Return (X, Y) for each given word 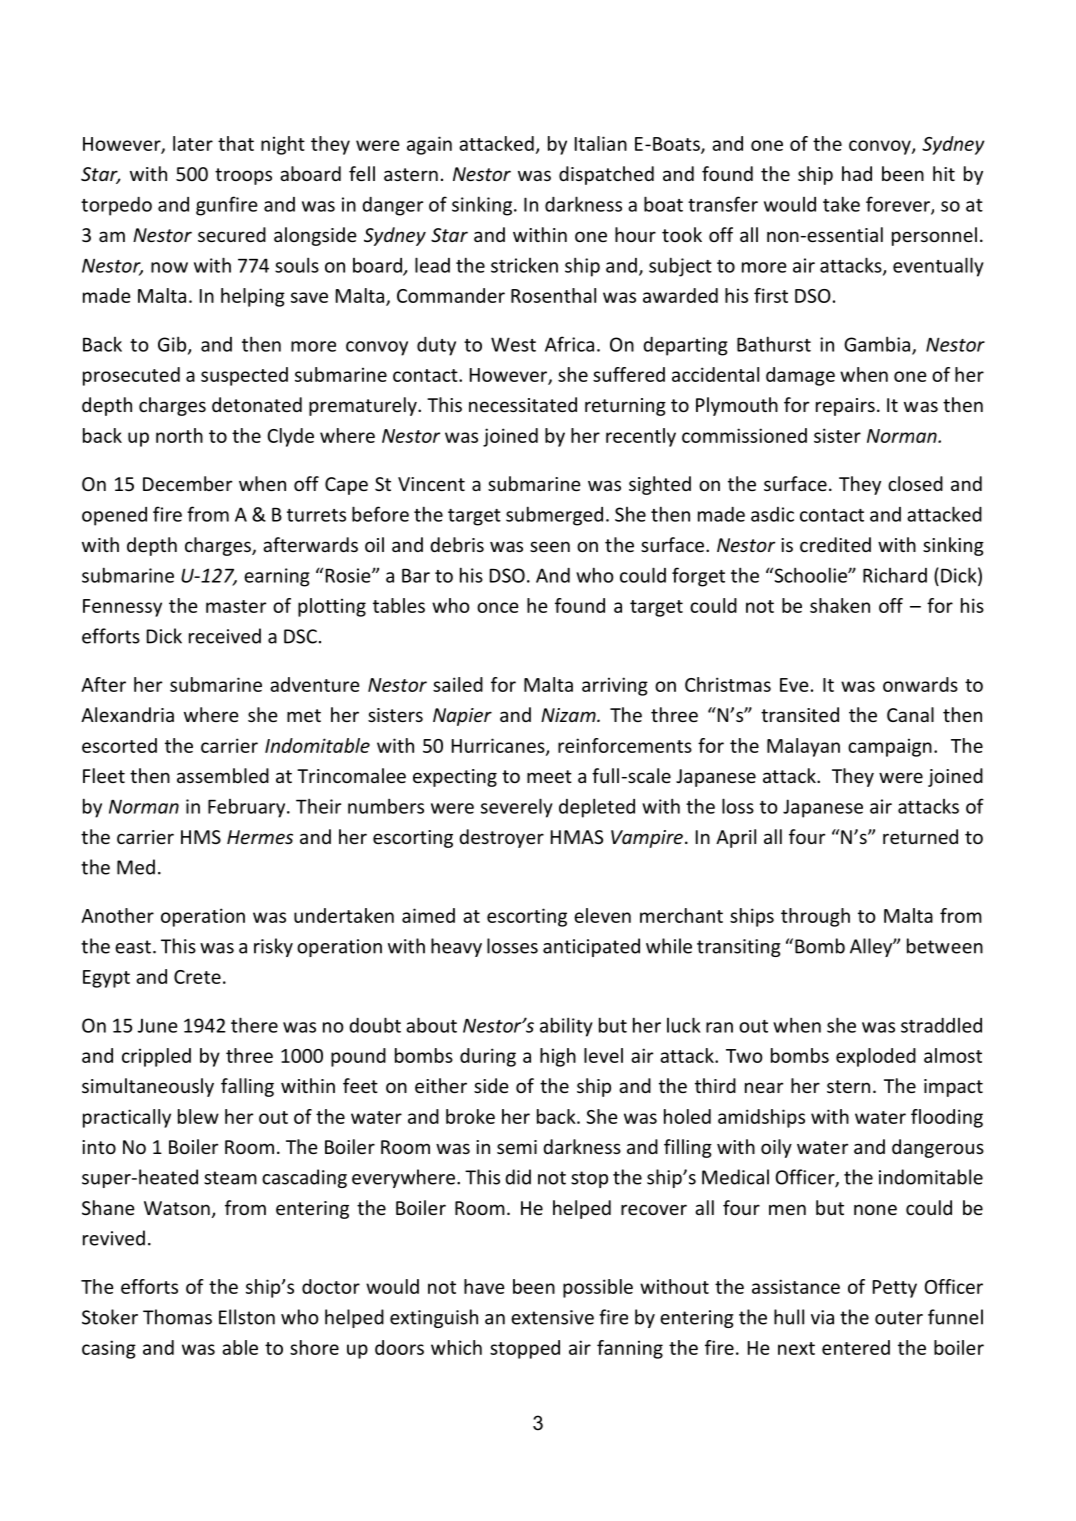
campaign (890, 748)
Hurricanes (499, 746)
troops (243, 176)
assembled (223, 775)
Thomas (177, 1317)
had (857, 173)
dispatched (606, 175)
